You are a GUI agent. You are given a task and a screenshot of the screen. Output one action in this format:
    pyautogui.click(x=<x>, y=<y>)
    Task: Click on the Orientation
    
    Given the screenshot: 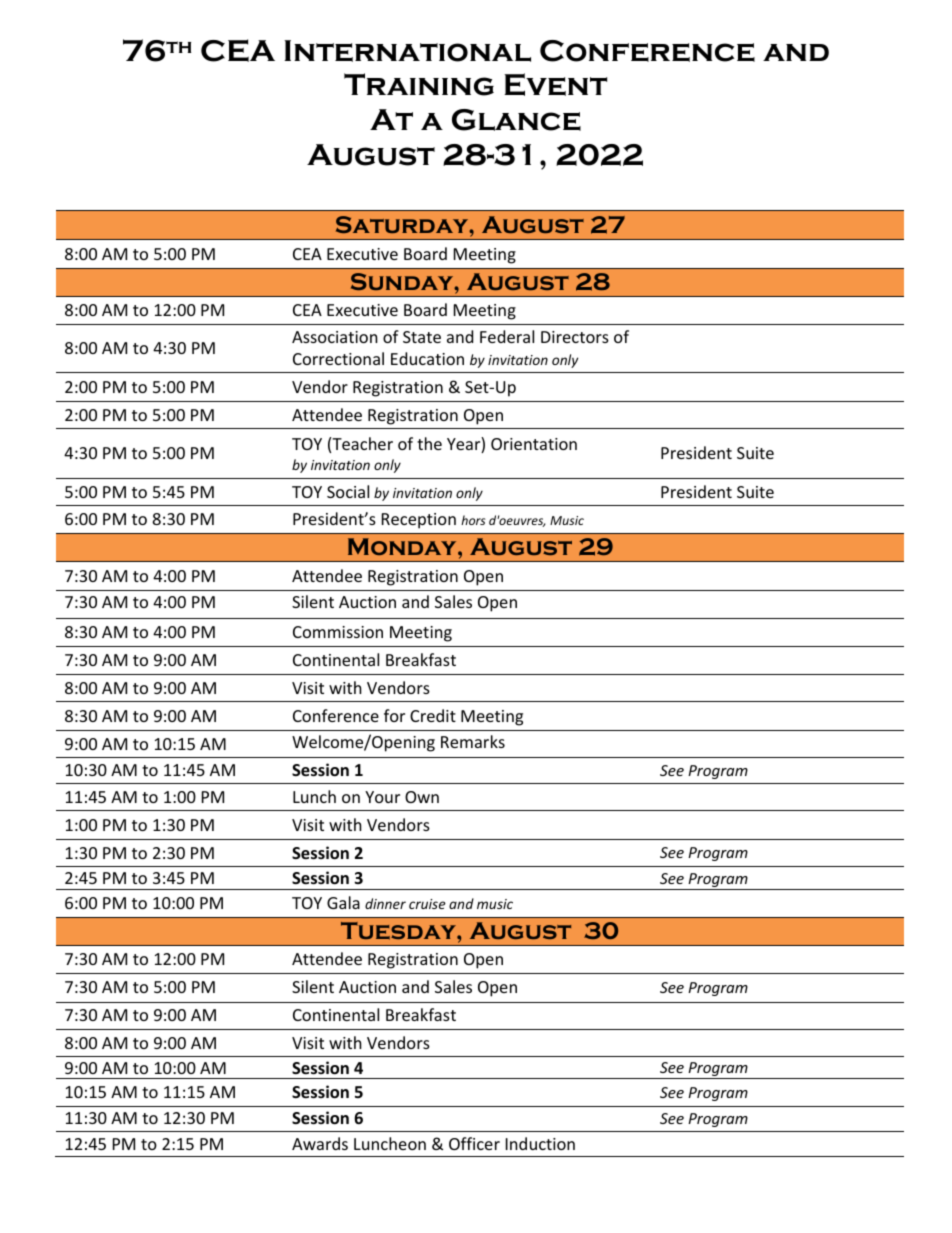 What is the action you would take?
    pyautogui.click(x=534, y=444)
